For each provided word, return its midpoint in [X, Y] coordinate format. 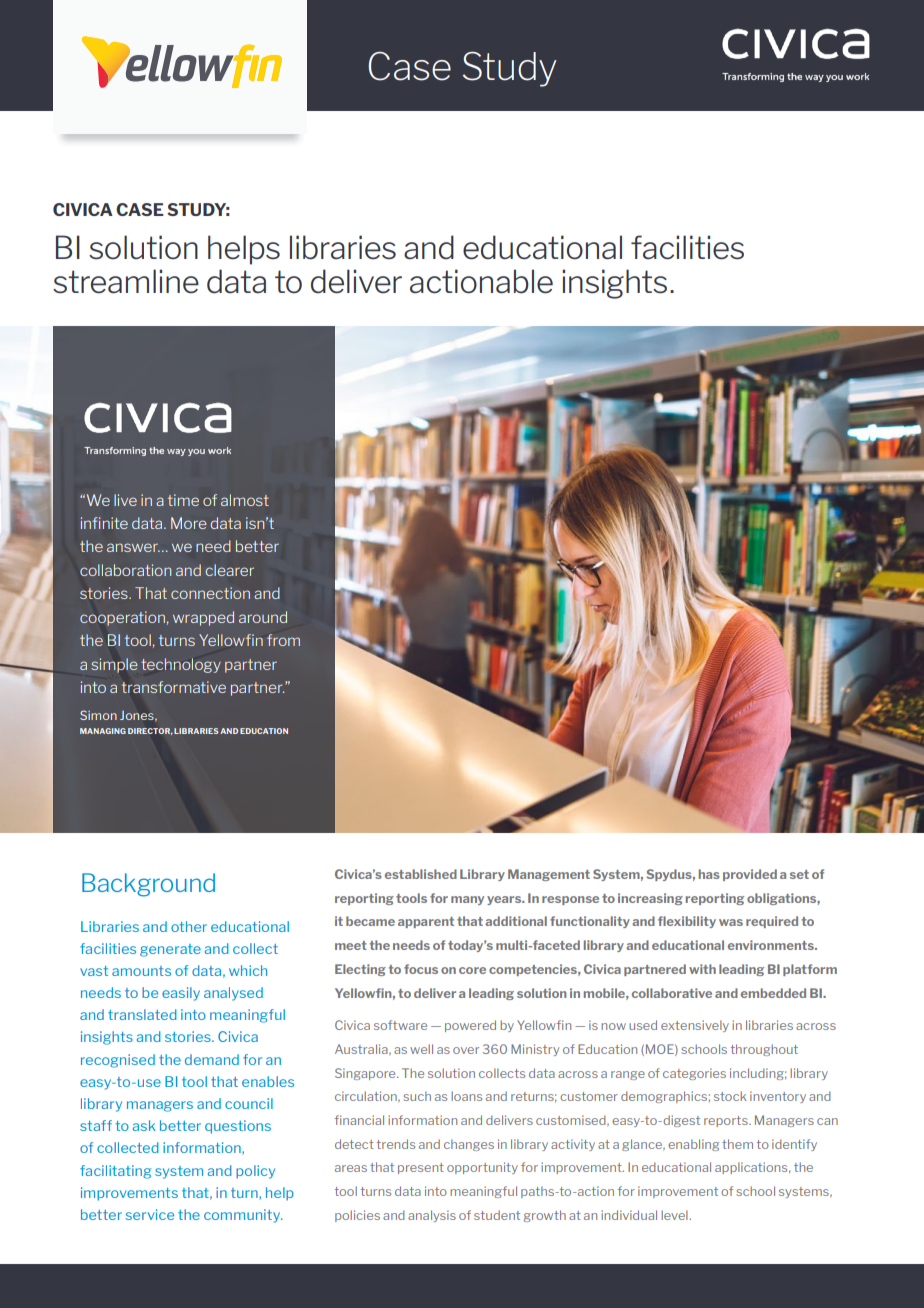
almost [245, 500]
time [183, 500]
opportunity [482, 1168]
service [150, 1214]
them [737, 1144]
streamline [126, 281]
